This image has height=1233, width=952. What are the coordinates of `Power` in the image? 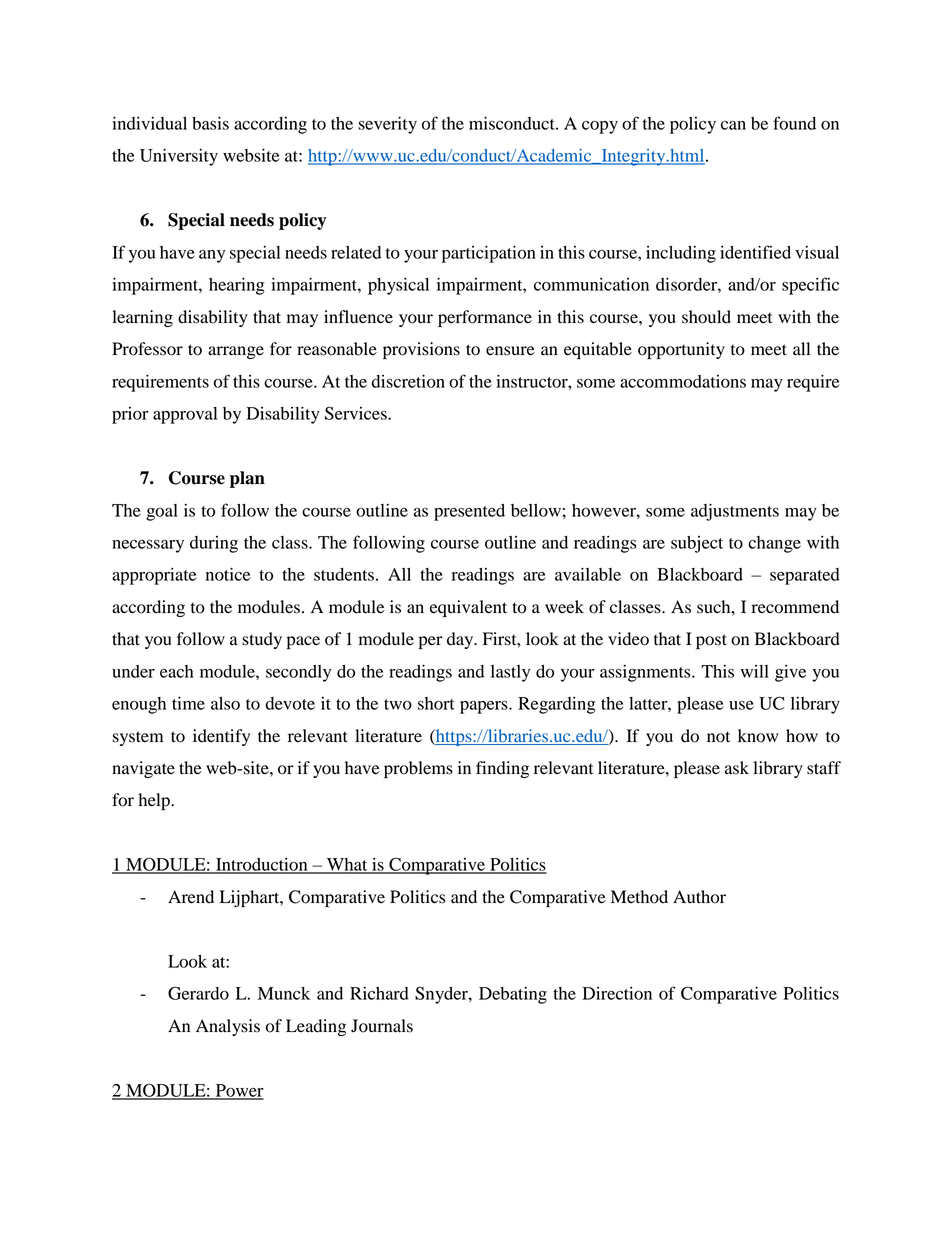 It's located at (238, 1091).
